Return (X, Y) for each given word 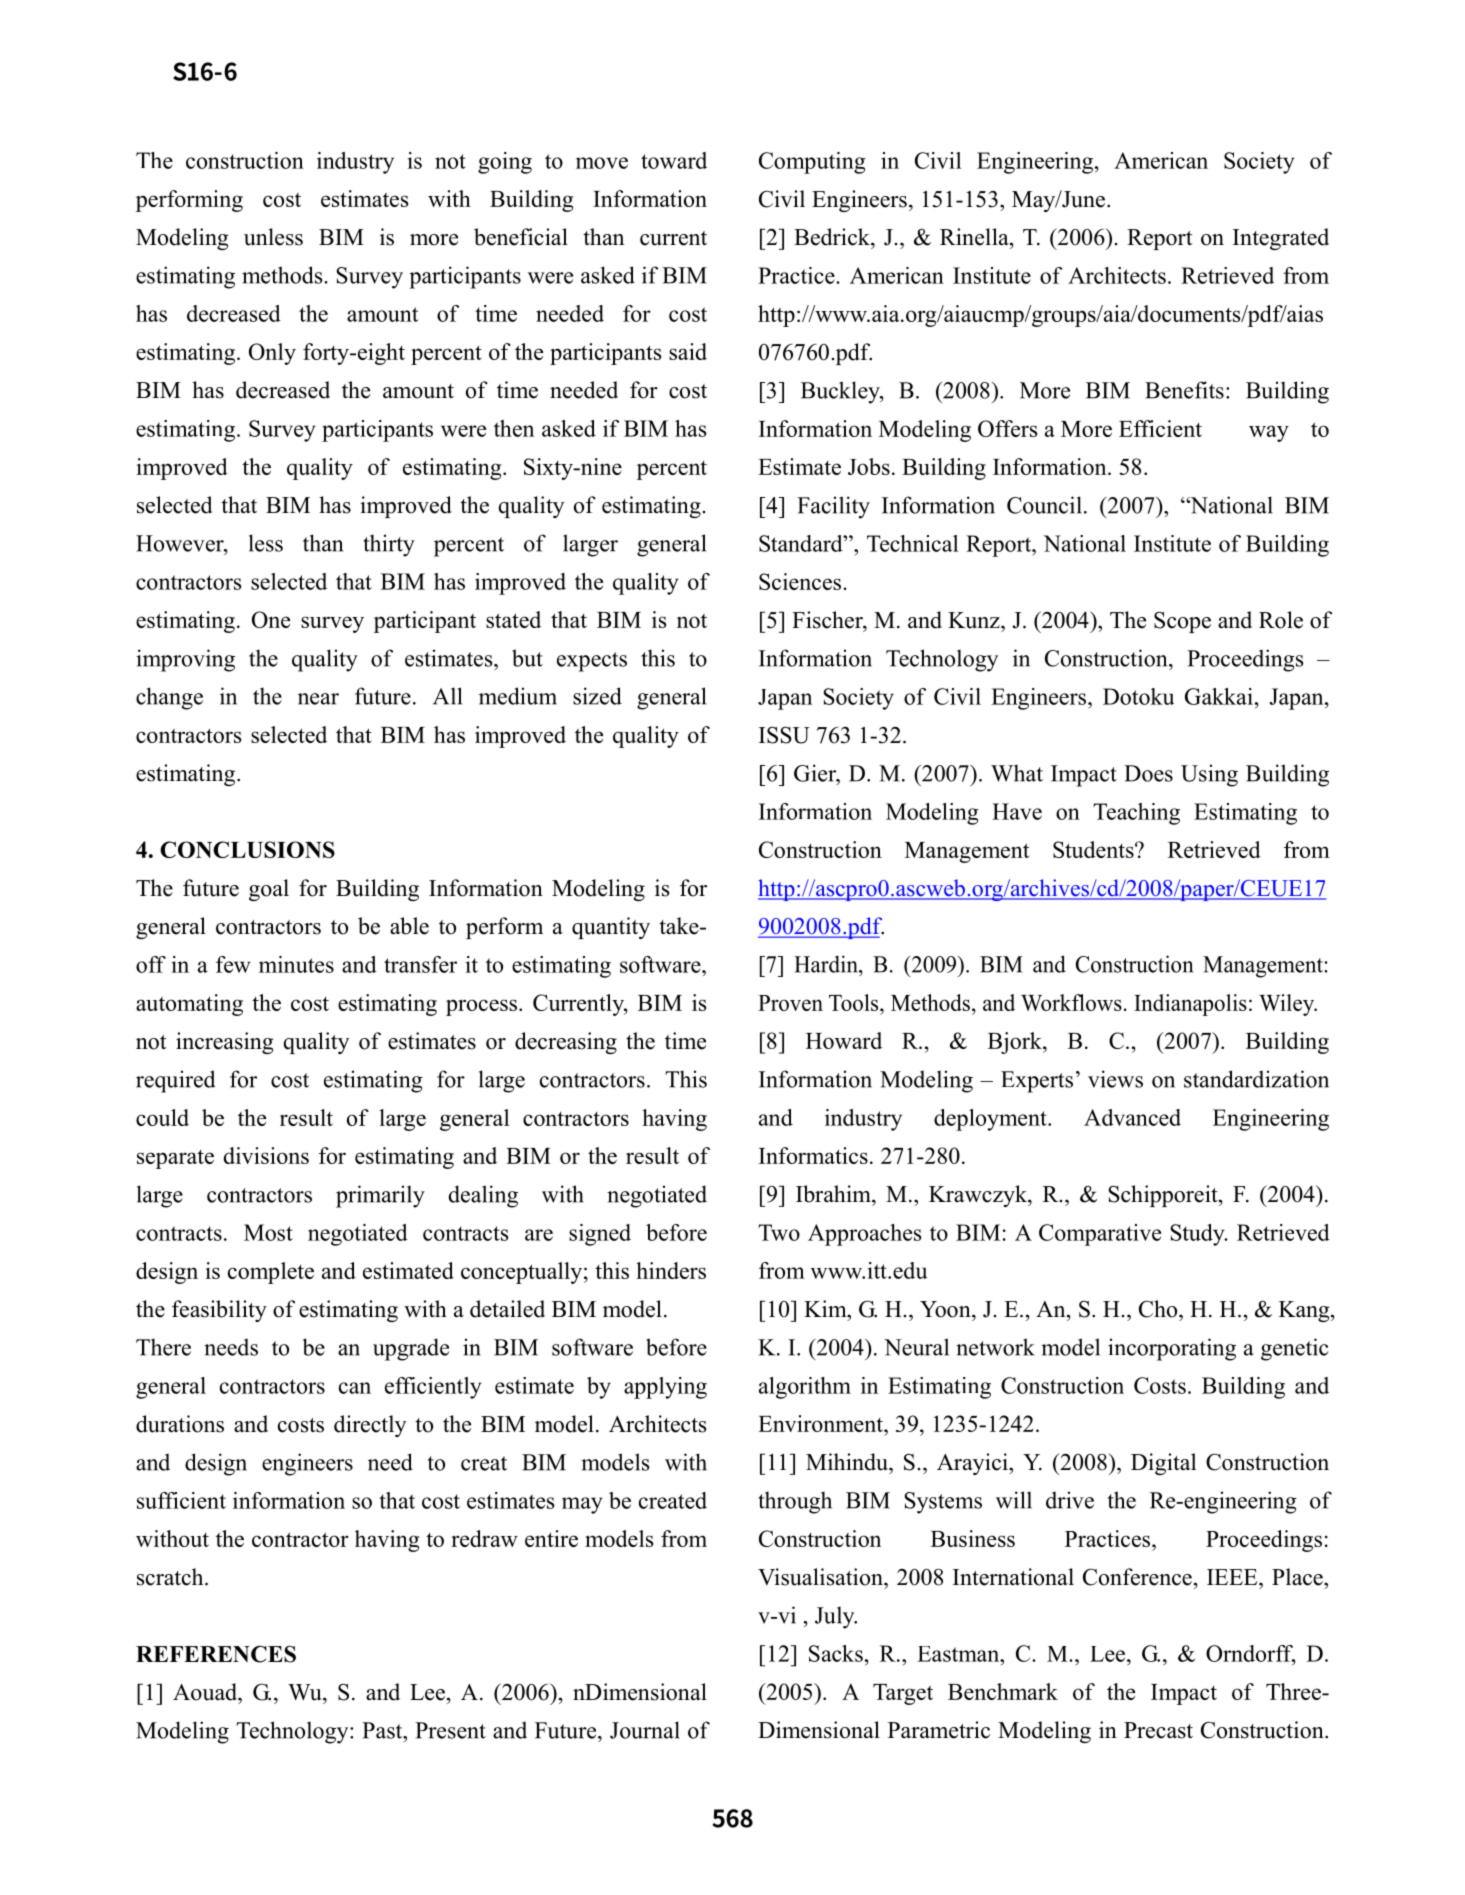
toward (674, 160)
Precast (1158, 1730)
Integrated (1281, 239)
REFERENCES (216, 1654)
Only (272, 354)
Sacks (836, 1653)
